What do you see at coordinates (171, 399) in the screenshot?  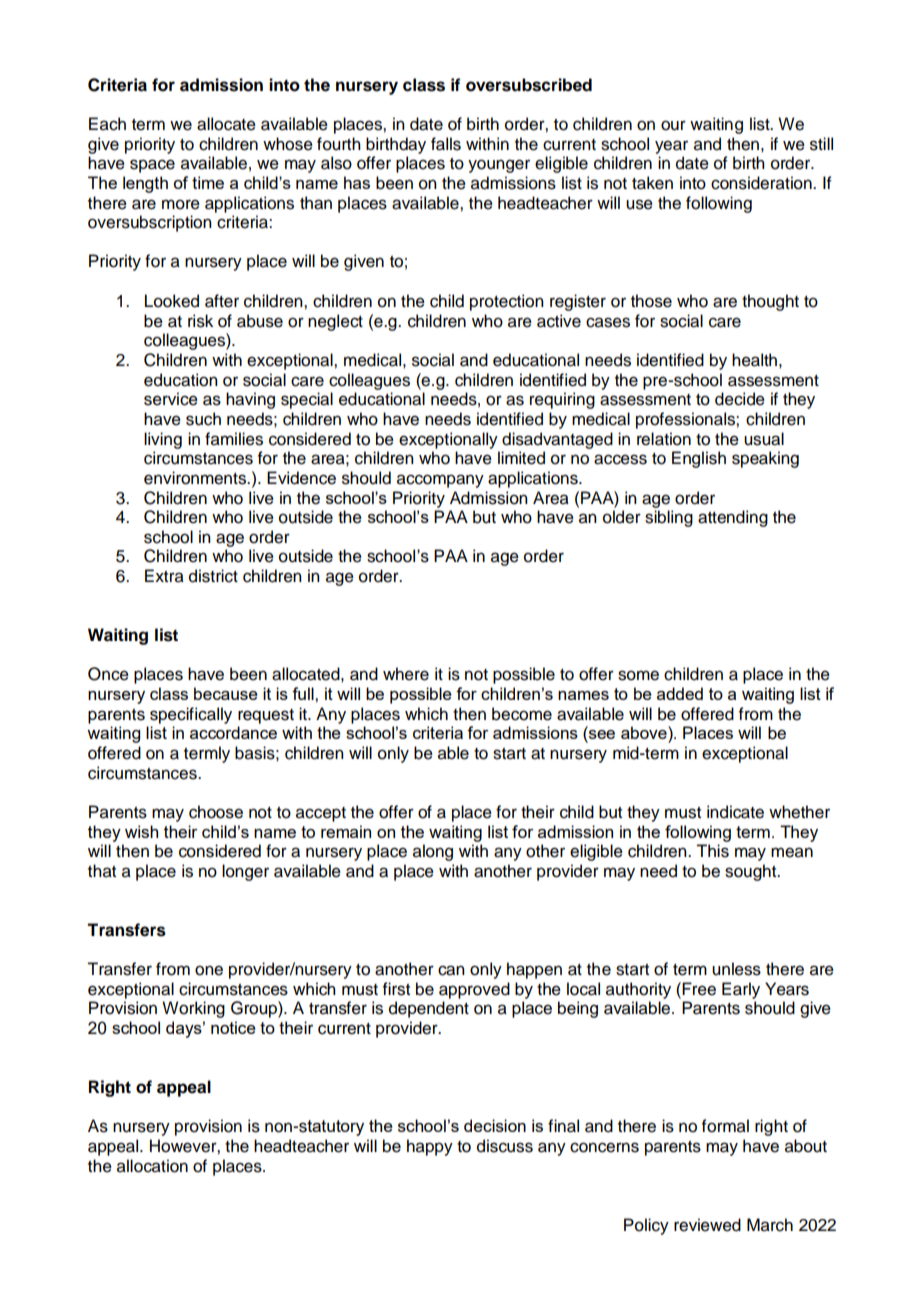 I see `service` at bounding box center [171, 399].
